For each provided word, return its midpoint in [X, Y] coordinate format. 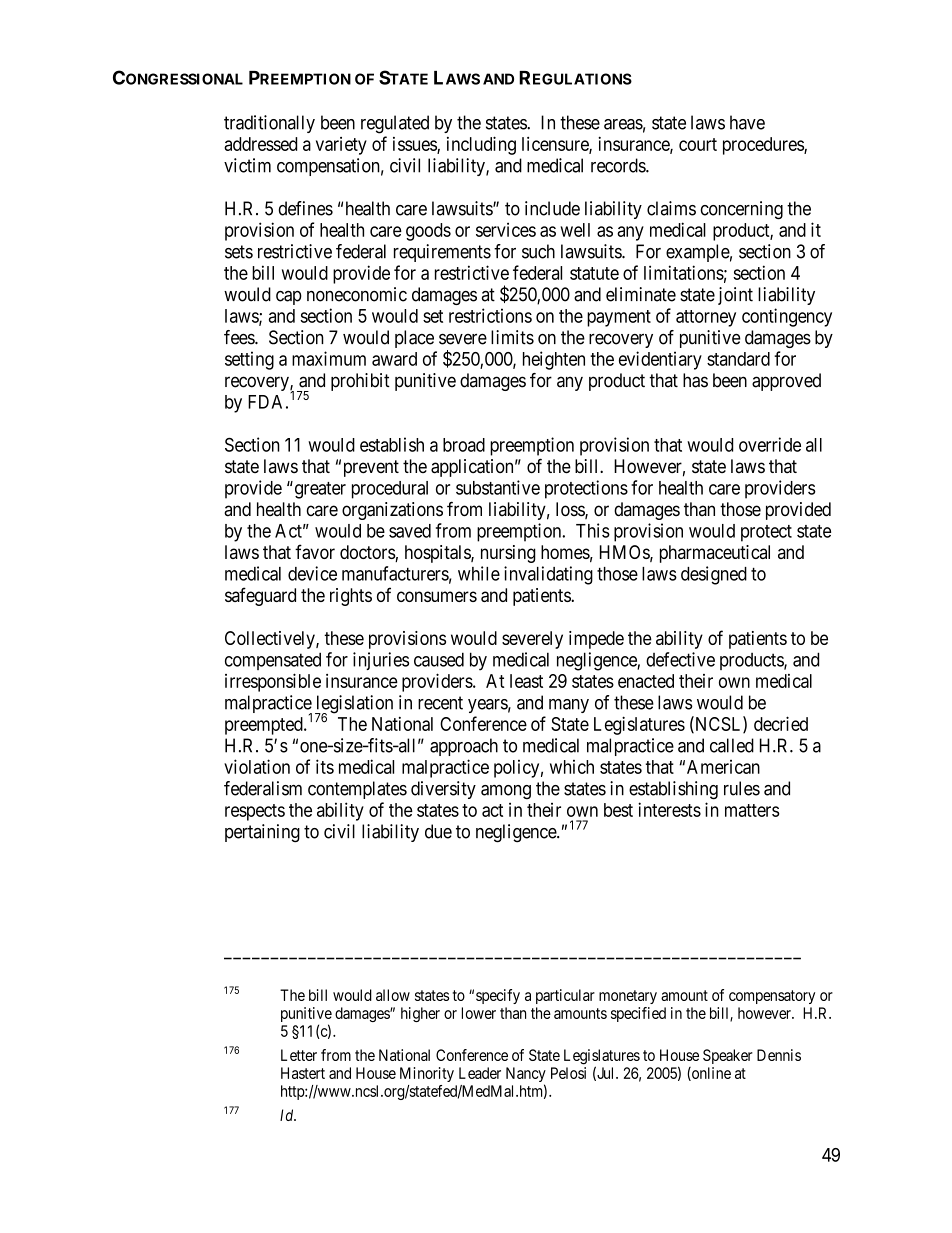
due [438, 831]
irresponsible [273, 682]
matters [752, 810]
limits [512, 337]
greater [319, 490]
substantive [498, 487]
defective [680, 659]
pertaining [262, 833]
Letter [299, 1055]
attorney [706, 318]
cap [289, 298]
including [481, 145]
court [698, 144]
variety [341, 146]
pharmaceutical [715, 554]
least [526, 681]
